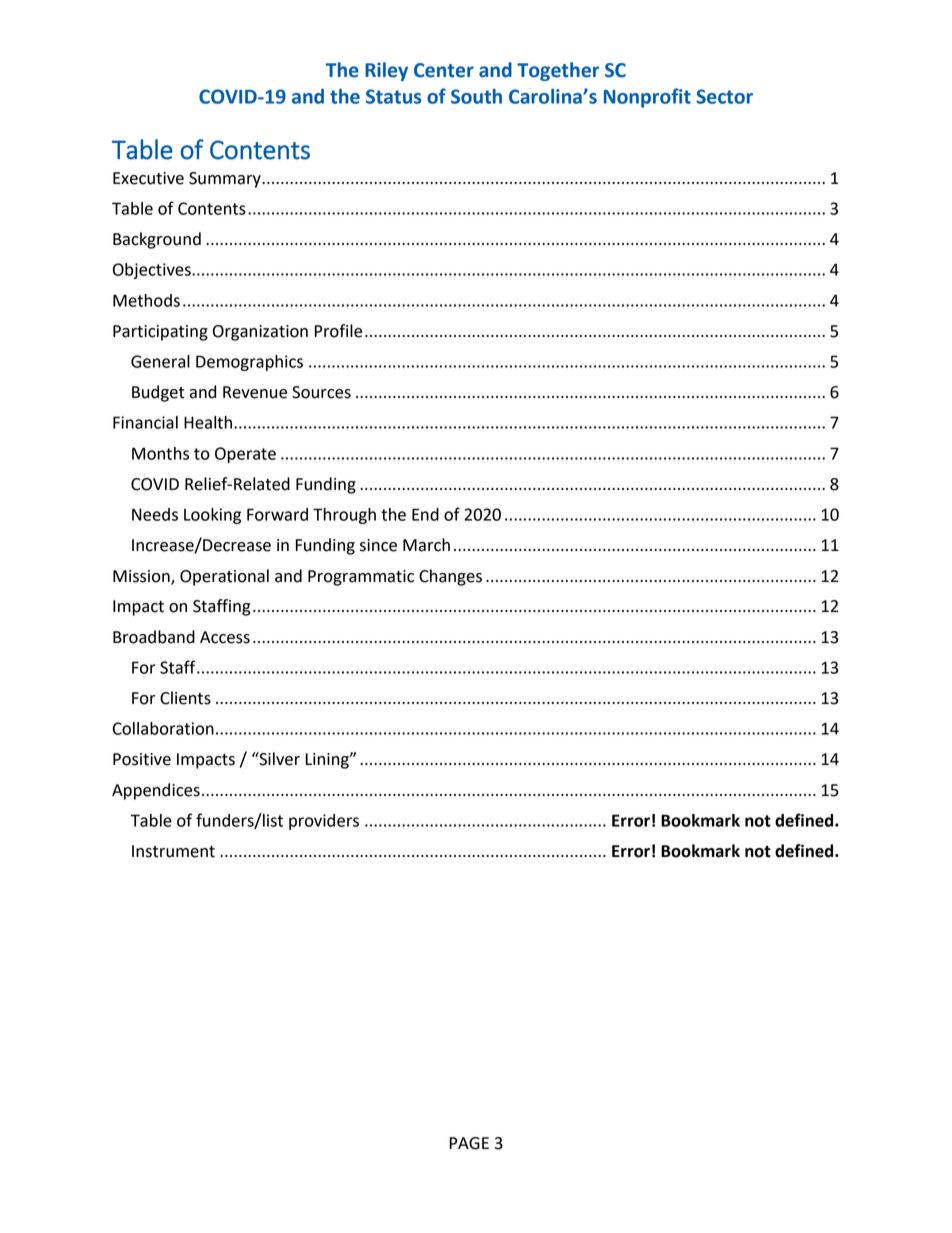  What do you see at coordinates (224, 577) in the screenshot?
I see `Operational` at bounding box center [224, 577].
